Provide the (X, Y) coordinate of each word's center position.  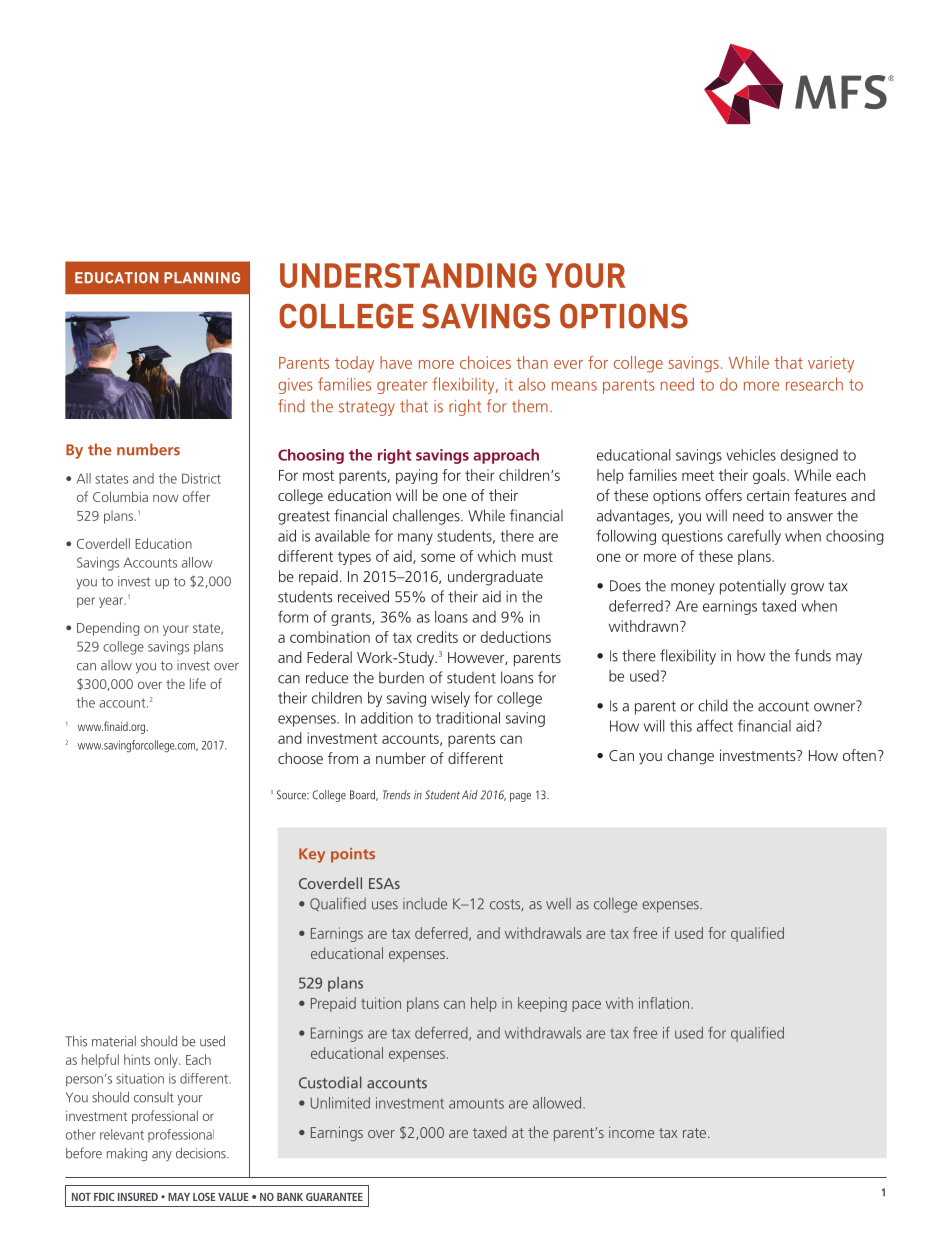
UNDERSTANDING (408, 275)
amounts (476, 1103)
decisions (202, 1153)
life (198, 683)
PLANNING (202, 277)
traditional (468, 718)
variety (831, 364)
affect (715, 725)
